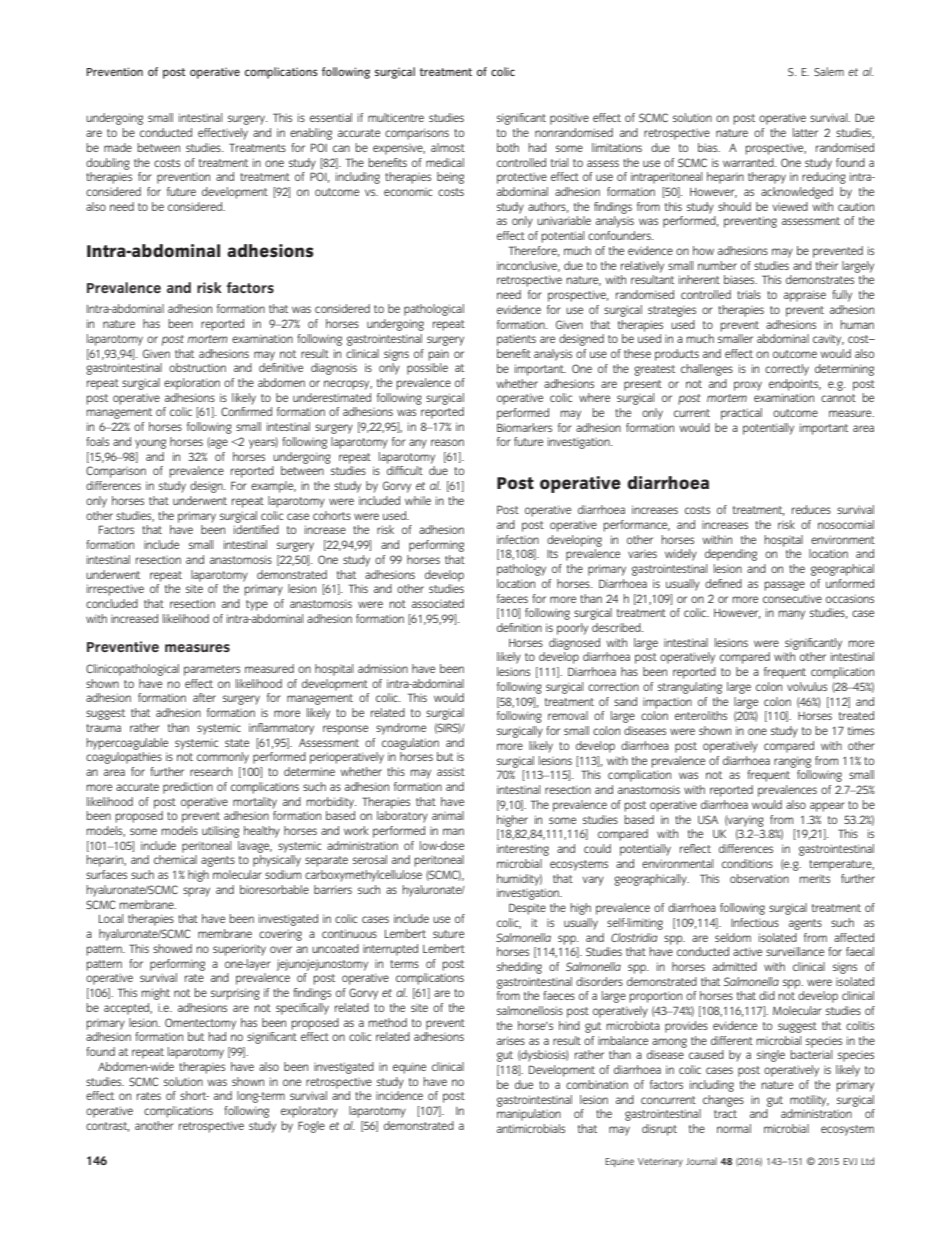  Describe the element at coordinates (118, 147) in the screenshot. I see `made` at that location.
